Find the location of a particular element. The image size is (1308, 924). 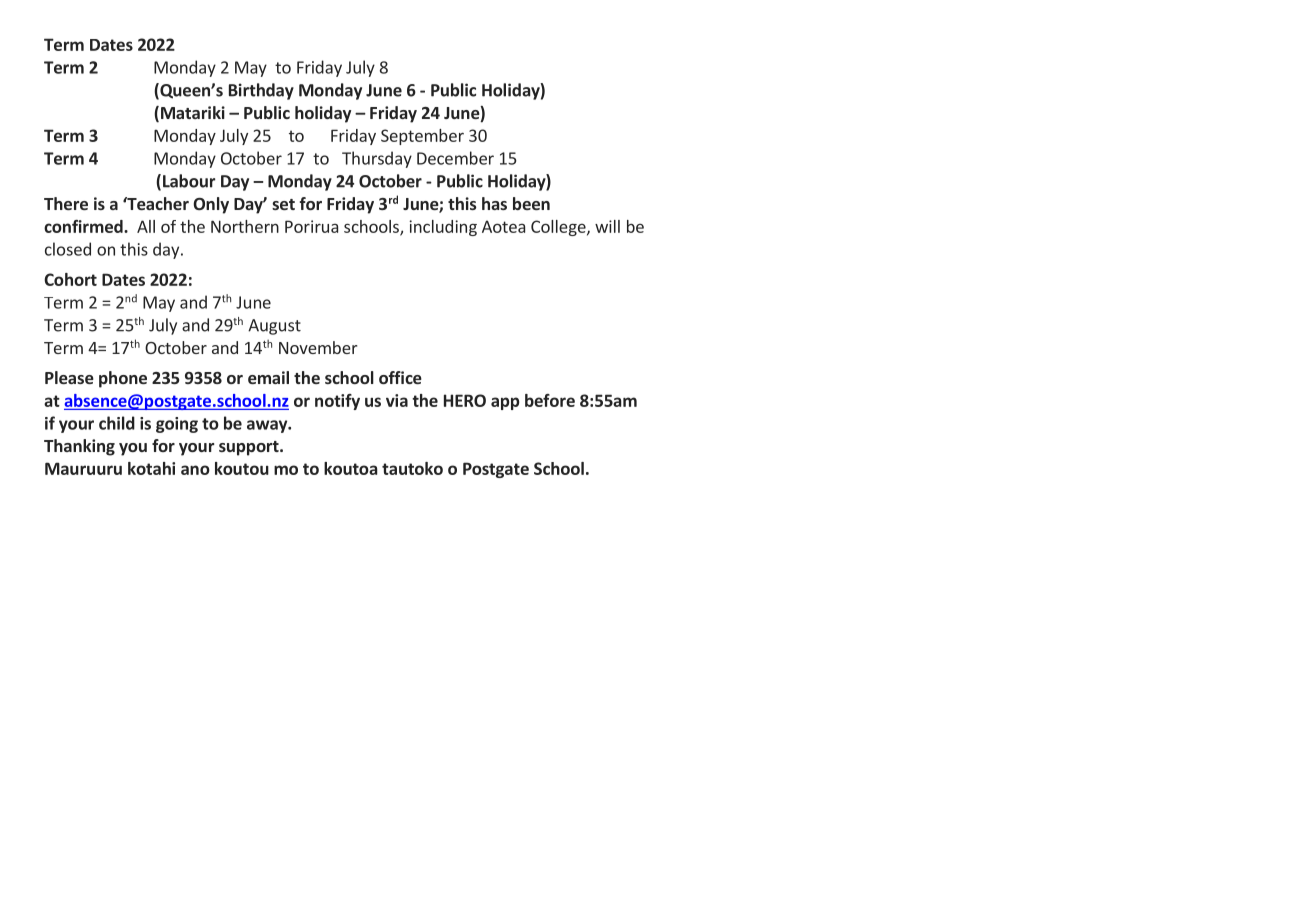

ano is located at coordinates (195, 470).
